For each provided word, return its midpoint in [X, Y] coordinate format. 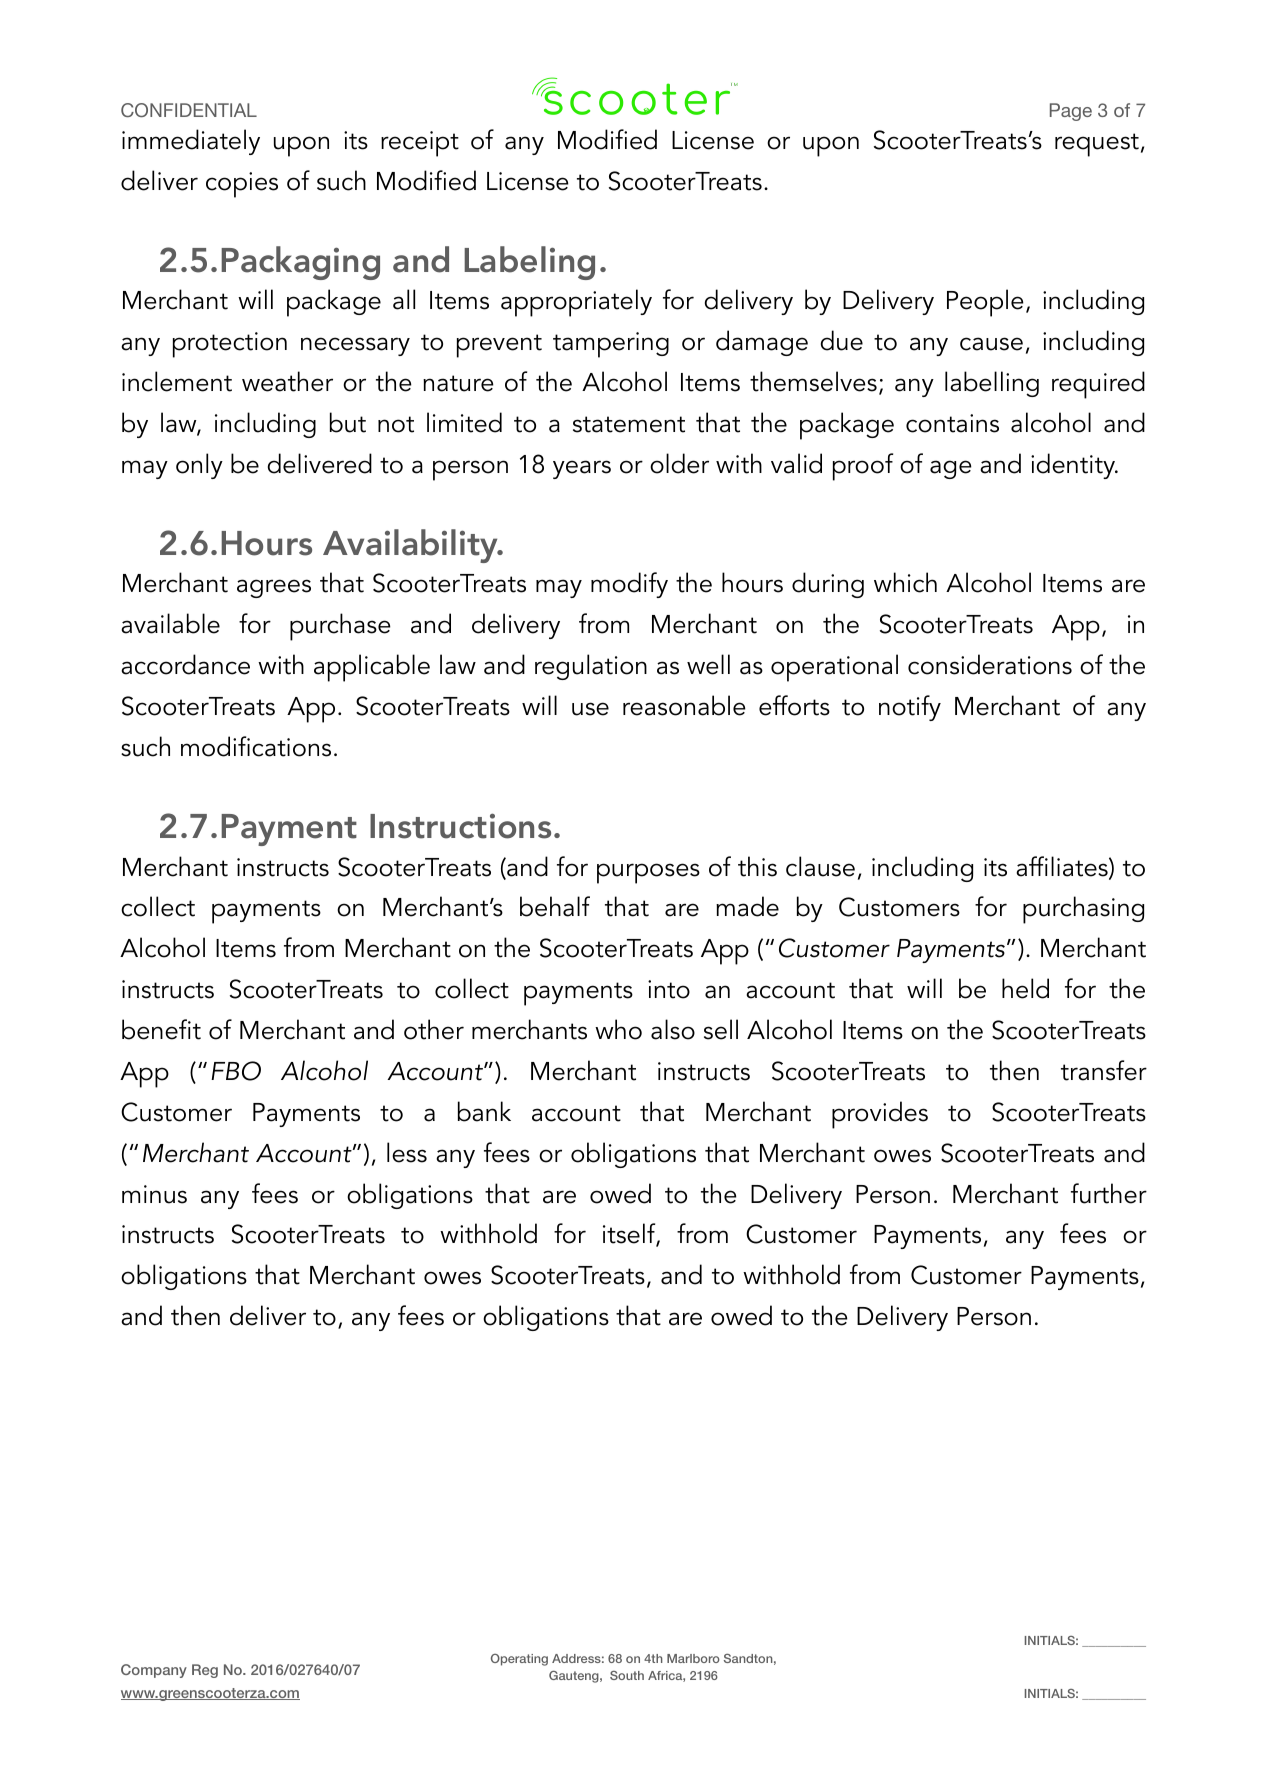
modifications [256, 746]
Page [1071, 112]
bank [484, 1111]
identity [1074, 466]
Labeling [529, 263]
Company [154, 1671]
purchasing [1083, 910]
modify [629, 585]
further [1109, 1193]
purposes [648, 873]
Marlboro [693, 1658]
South [627, 1675]
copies [242, 185]
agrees [274, 588]
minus [154, 1194]
